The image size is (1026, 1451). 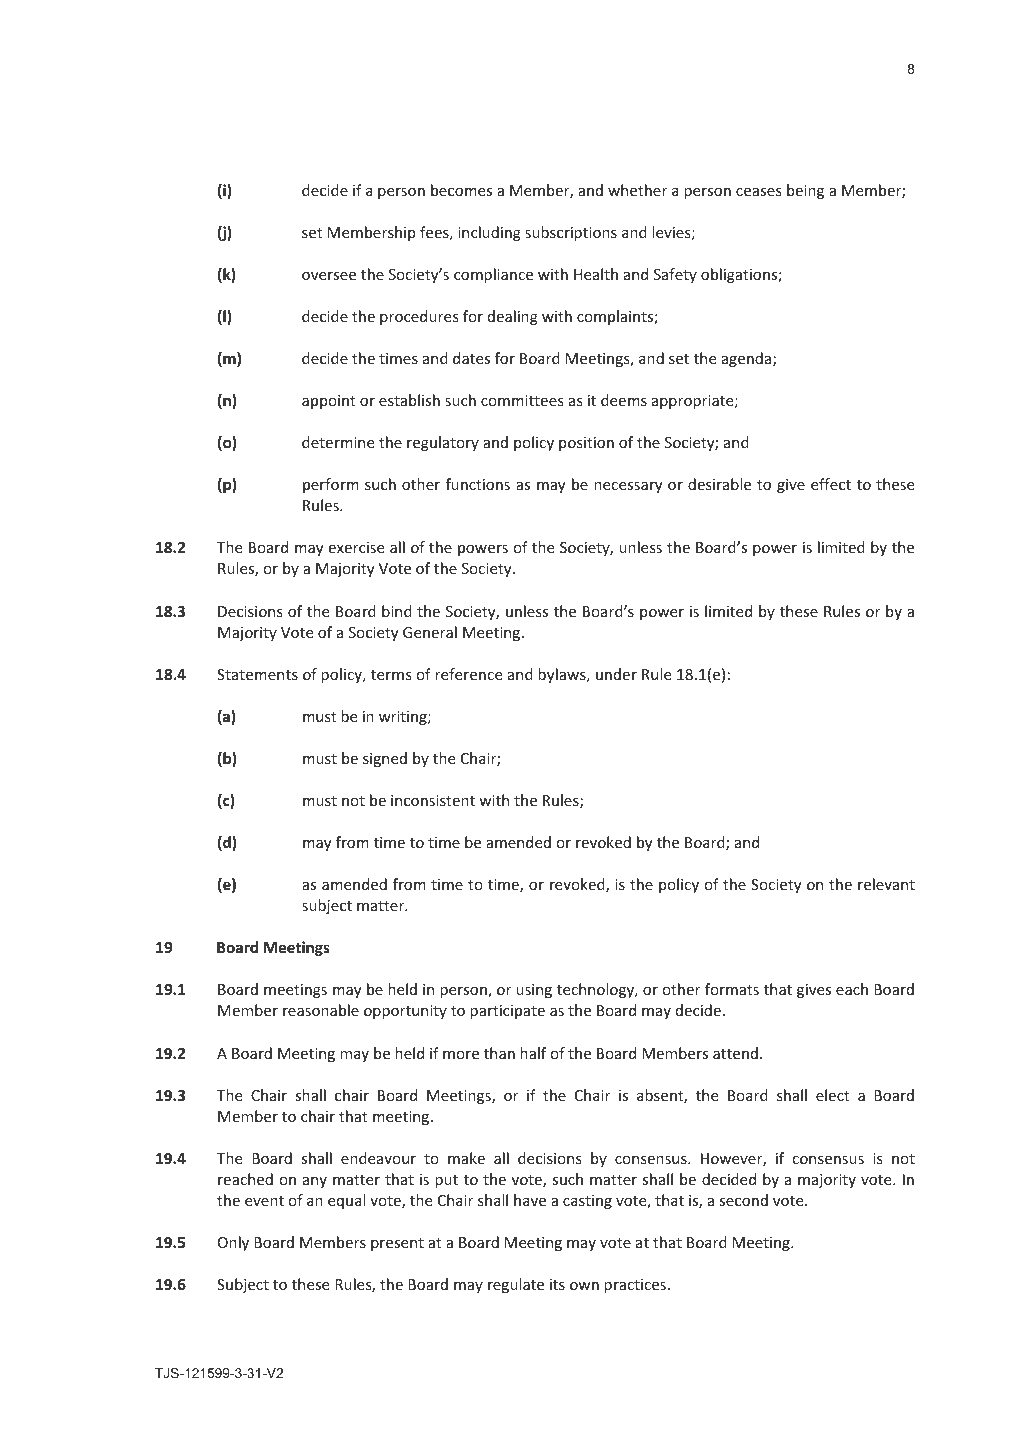 What do you see at coordinates (321, 1010) in the screenshot?
I see `reasonable` at bounding box center [321, 1010].
